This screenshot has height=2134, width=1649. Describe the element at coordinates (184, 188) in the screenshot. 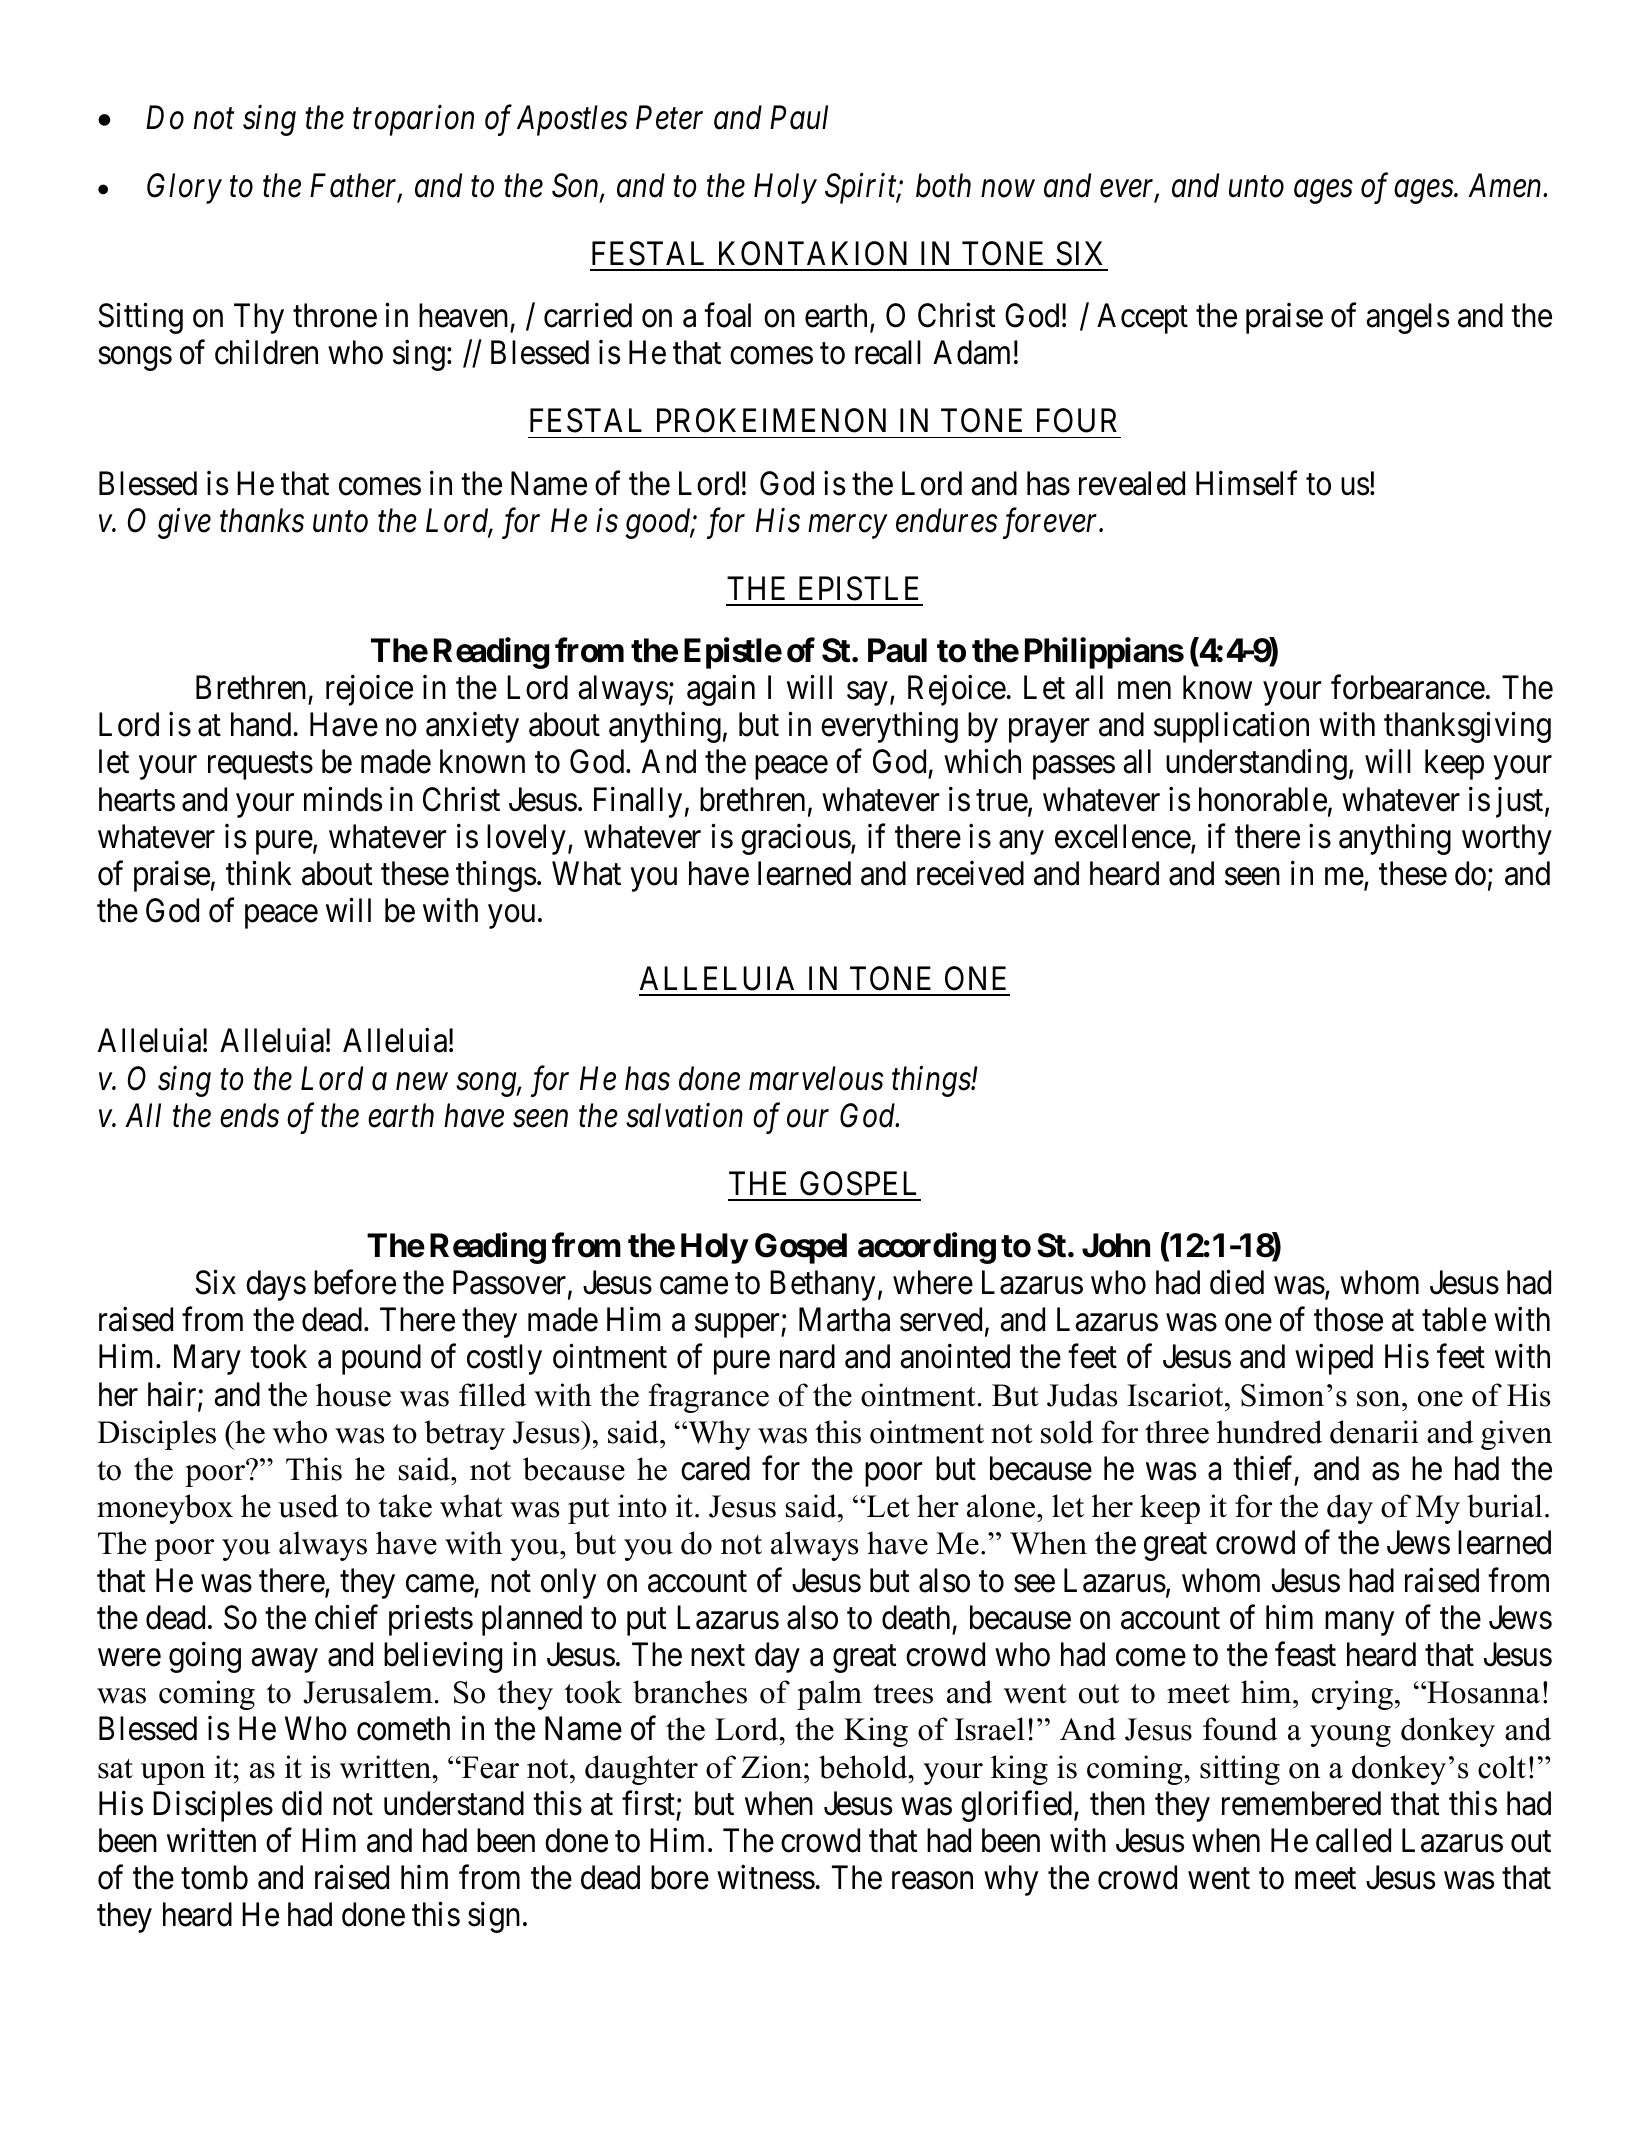

I see `Glory` at that location.
